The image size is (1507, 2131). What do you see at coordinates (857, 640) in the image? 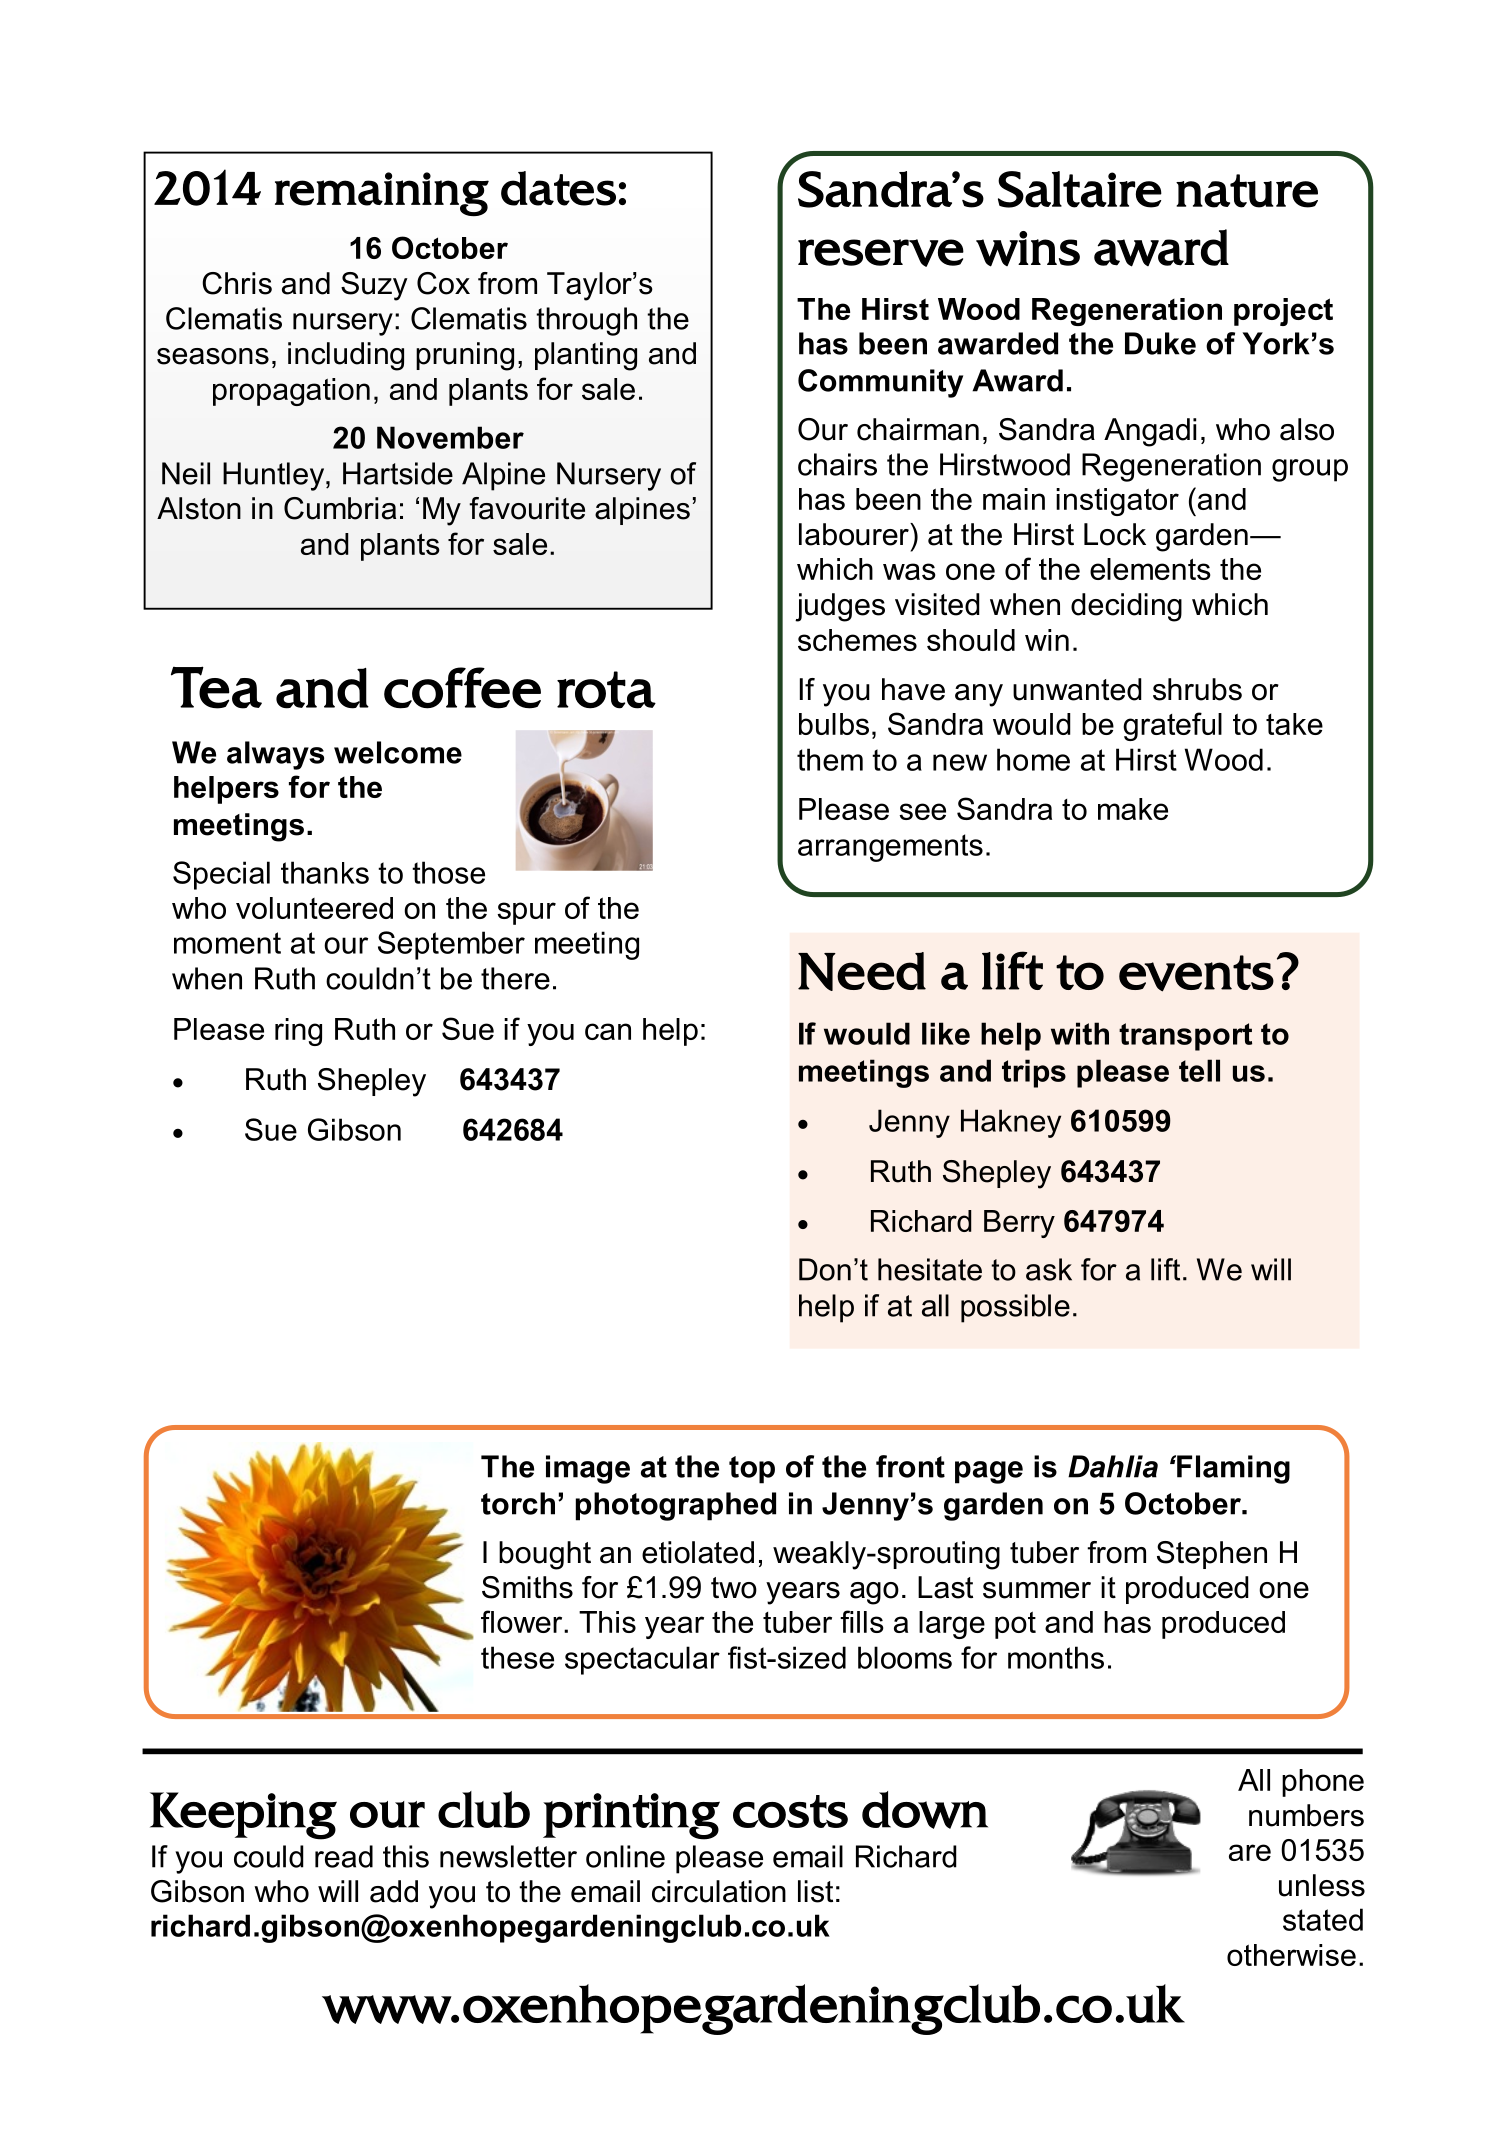
I see `schemes` at bounding box center [857, 640].
